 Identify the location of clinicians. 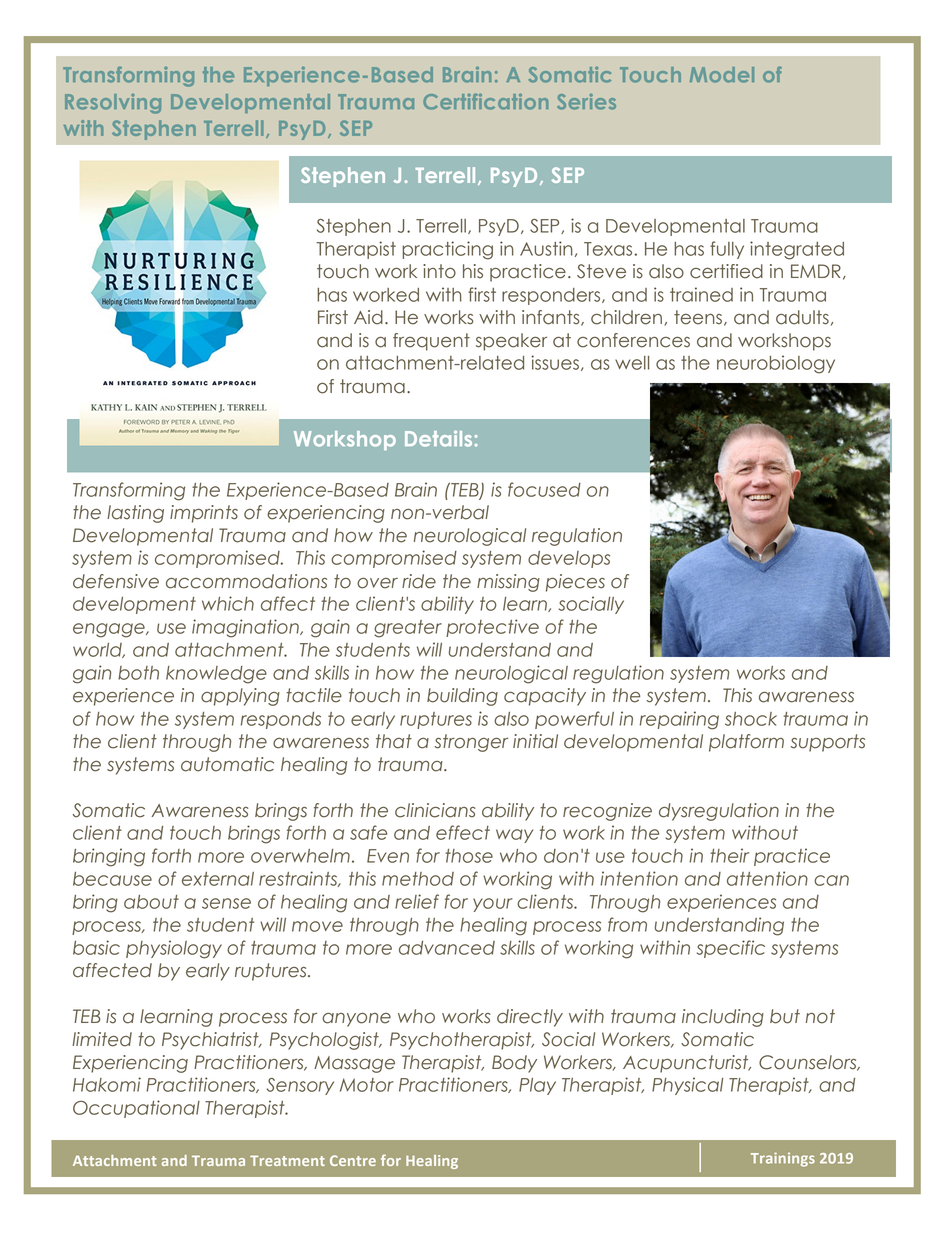
(435, 810).
